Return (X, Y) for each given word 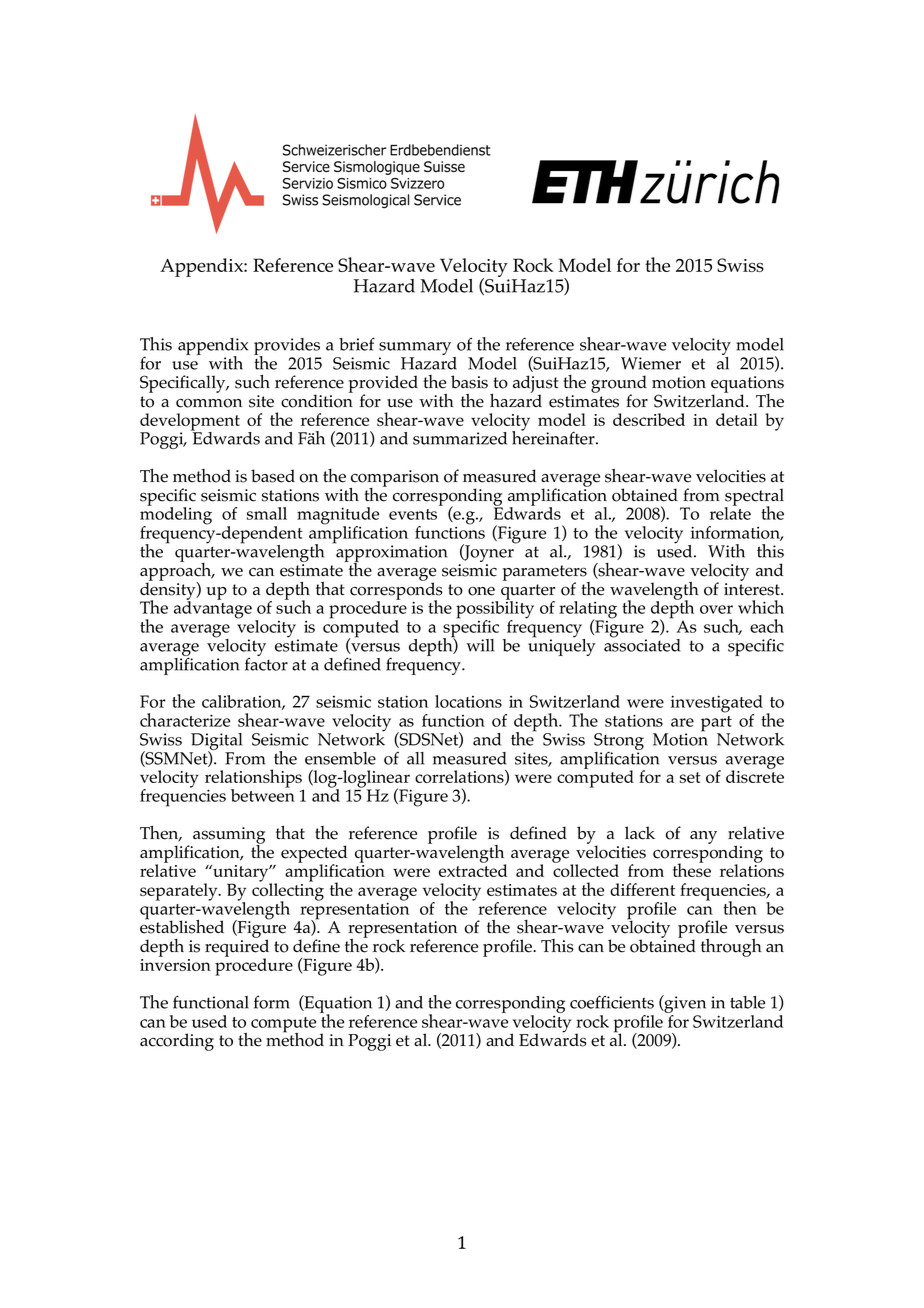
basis (469, 382)
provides (287, 348)
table (747, 1002)
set (690, 777)
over (716, 609)
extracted (473, 869)
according (177, 1042)
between (263, 794)
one (481, 591)
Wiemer (651, 363)
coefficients (612, 1002)
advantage (213, 609)
